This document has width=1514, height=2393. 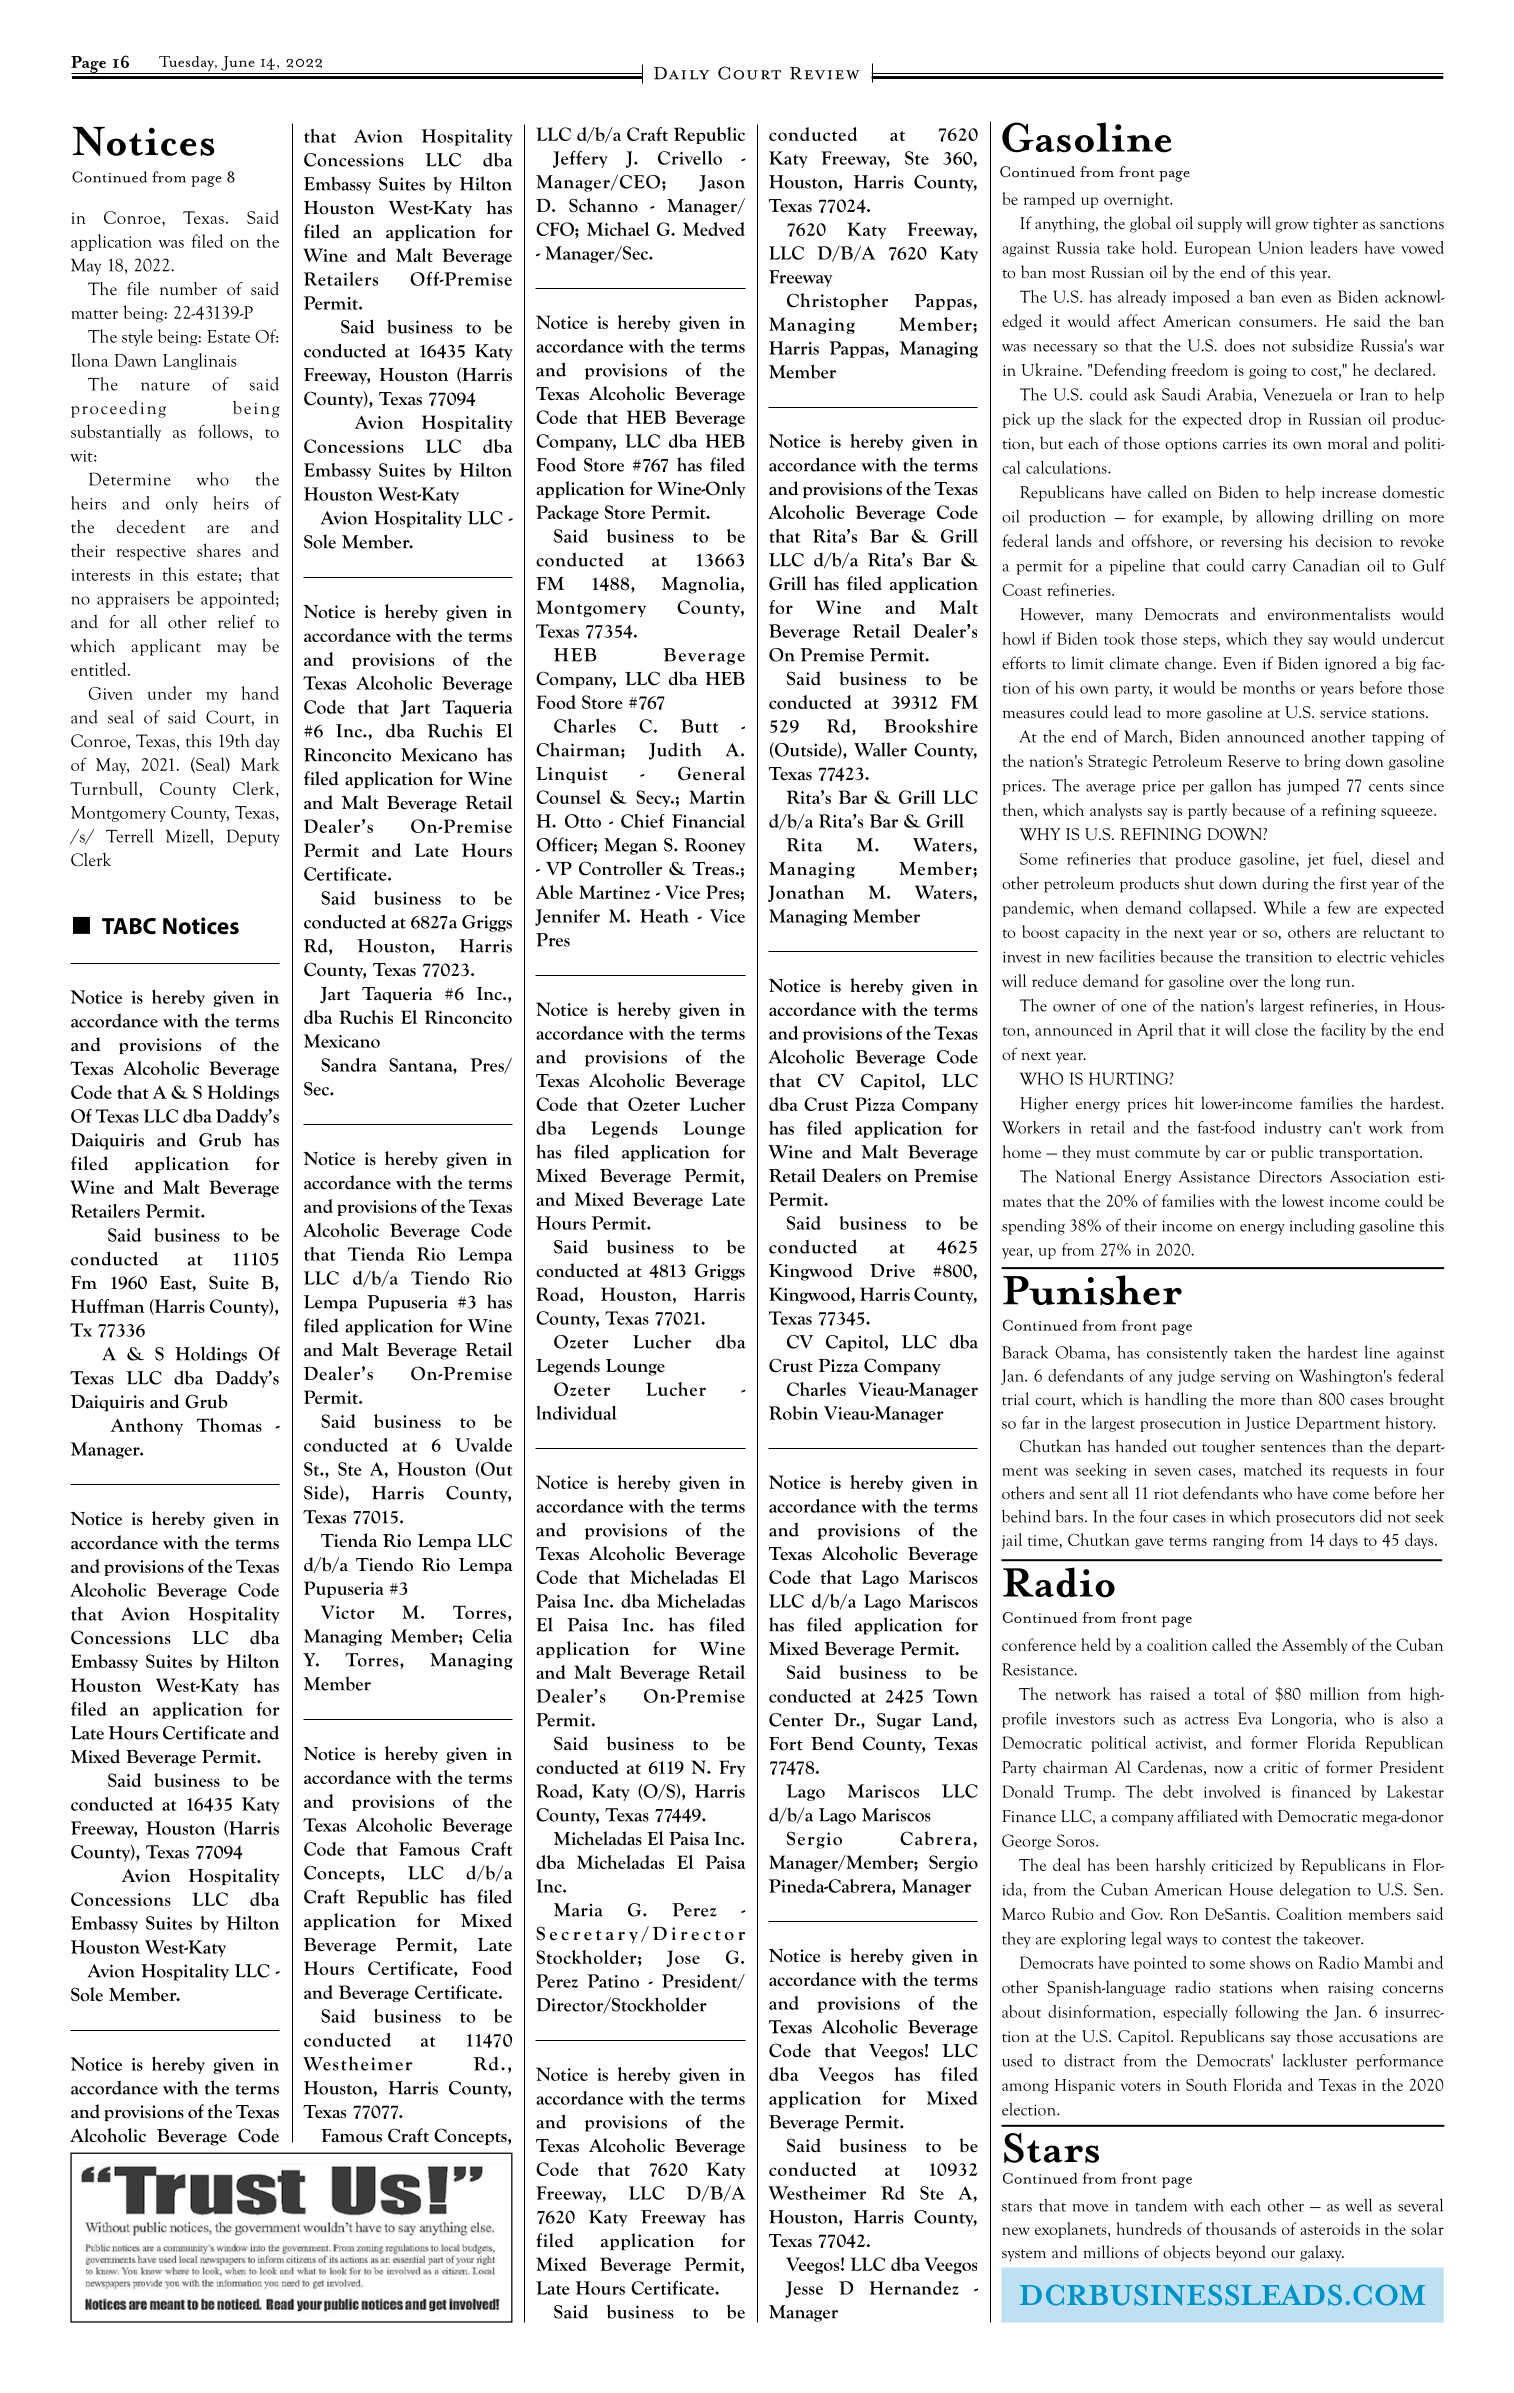 What do you see at coordinates (1251, 543) in the document?
I see `reversing` at bounding box center [1251, 543].
